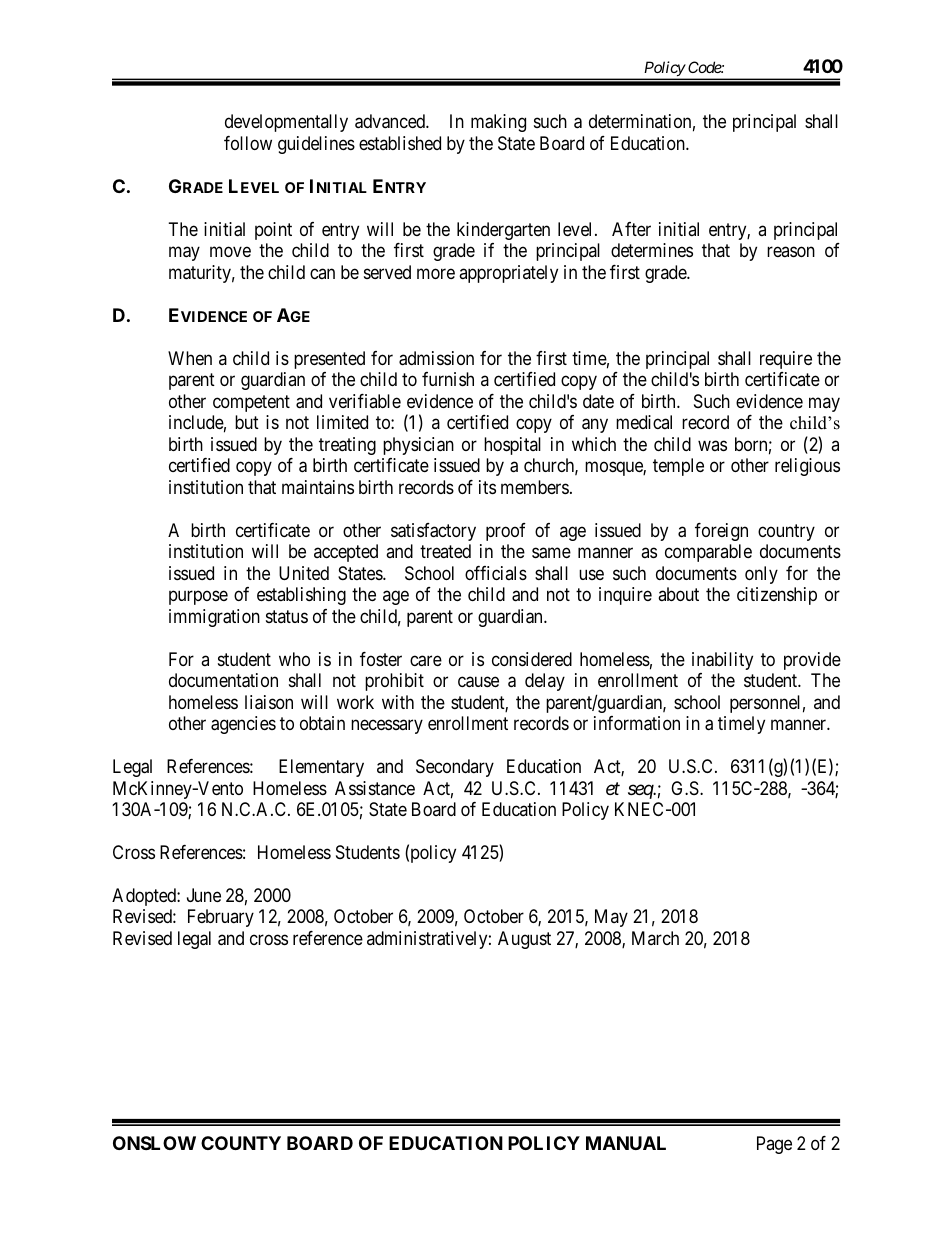 Image resolution: width=952 pixels, height=1233 pixels. Describe the element at coordinates (626, 1143) in the page. I see `MANUAL` at that location.
